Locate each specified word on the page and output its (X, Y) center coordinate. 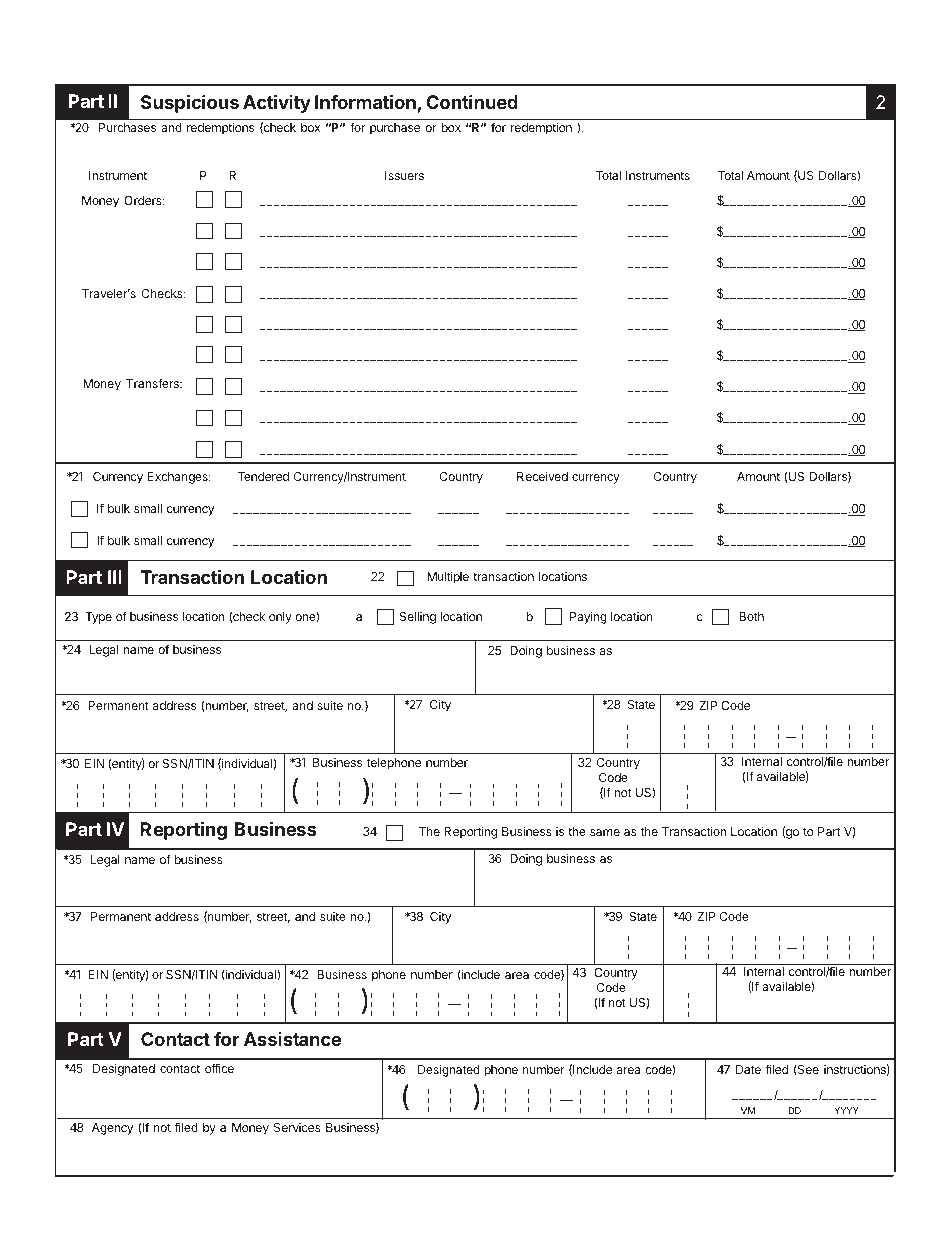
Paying (588, 617)
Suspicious (190, 104)
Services (297, 1127)
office (219, 1068)
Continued (472, 102)
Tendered (263, 476)
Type (98, 618)
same (605, 832)
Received (542, 476)
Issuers (404, 175)
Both (751, 616)
